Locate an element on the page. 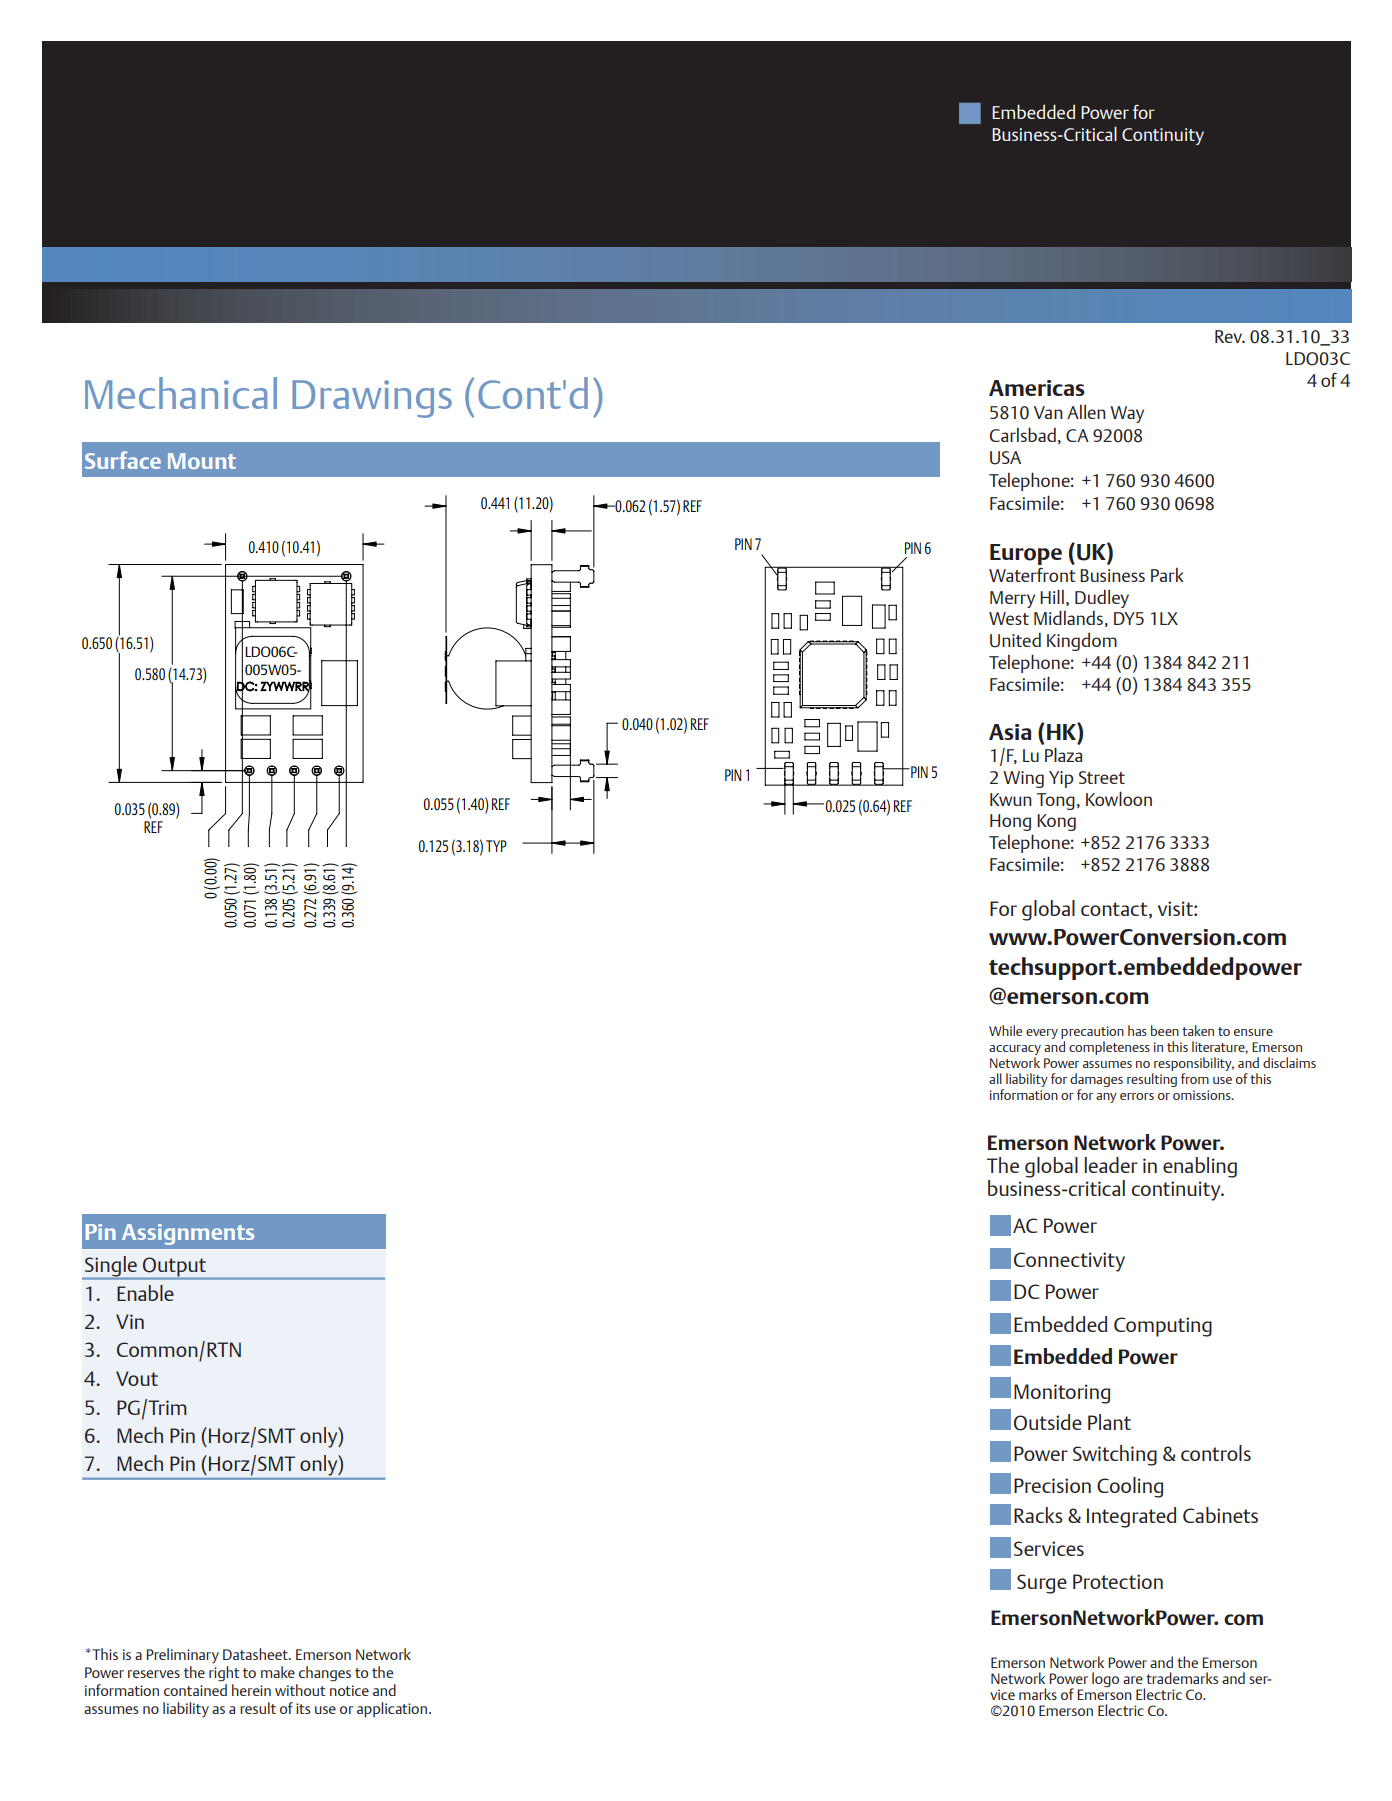 The height and width of the image is (1801, 1392). Mount is located at coordinates (202, 461).
